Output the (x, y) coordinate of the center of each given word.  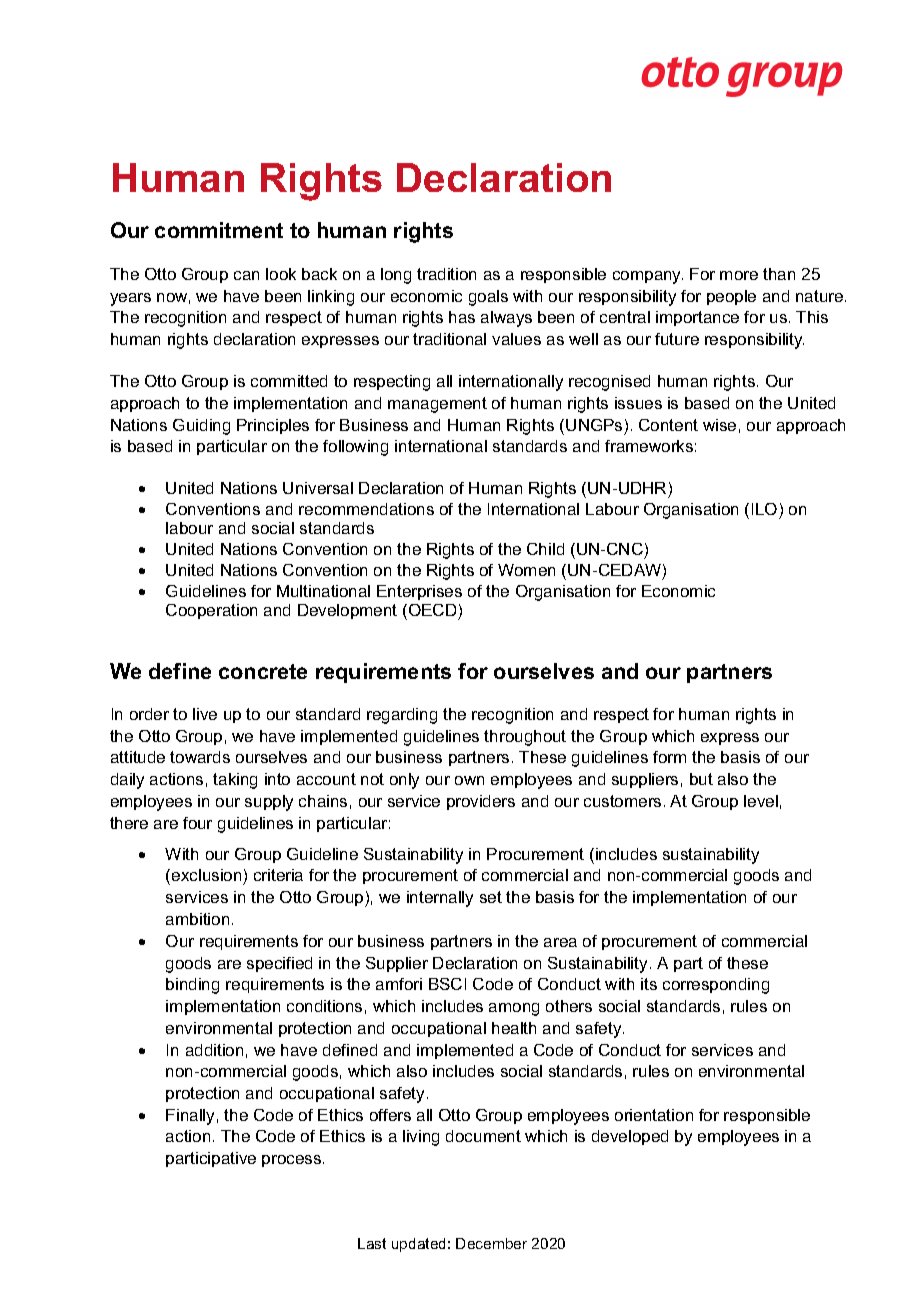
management (437, 405)
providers (481, 802)
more (739, 275)
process (293, 1161)
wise (719, 425)
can (246, 275)
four (197, 823)
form (669, 757)
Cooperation (211, 611)
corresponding (716, 986)
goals (488, 298)
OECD (432, 612)
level (761, 801)
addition (214, 1050)
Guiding (201, 427)
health (514, 1028)
